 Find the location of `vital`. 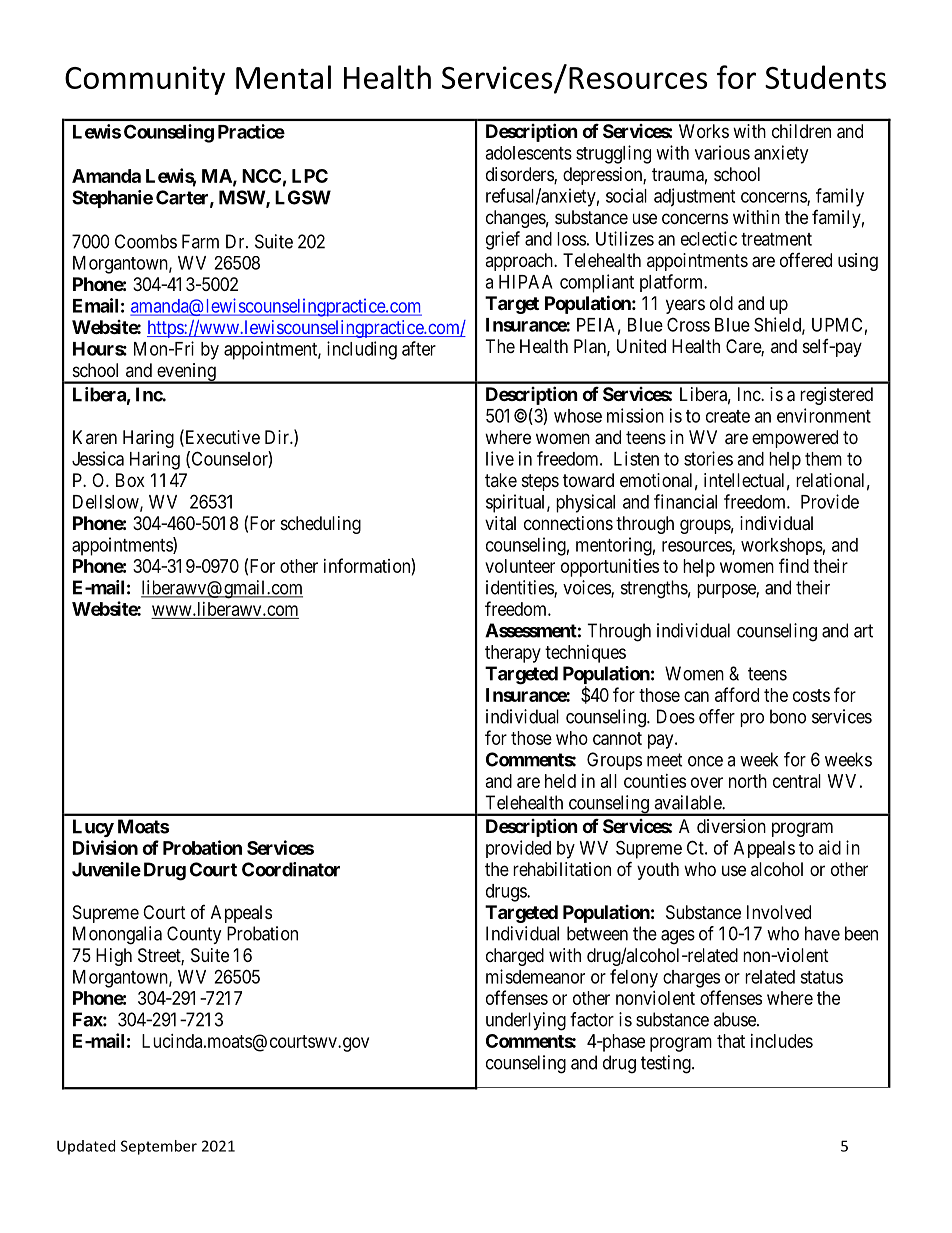

vital is located at coordinates (500, 523).
